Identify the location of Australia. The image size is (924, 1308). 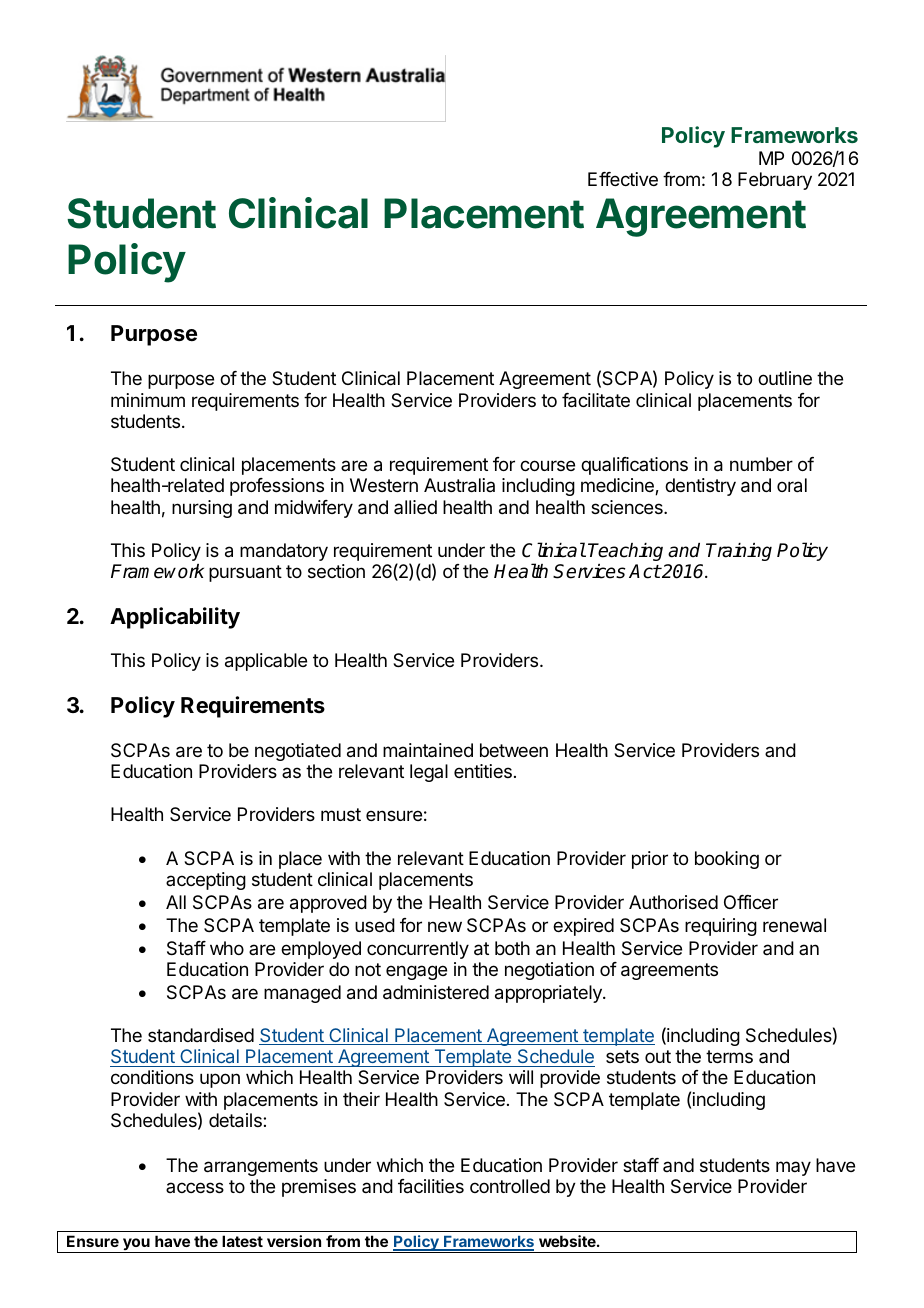
(459, 485).
